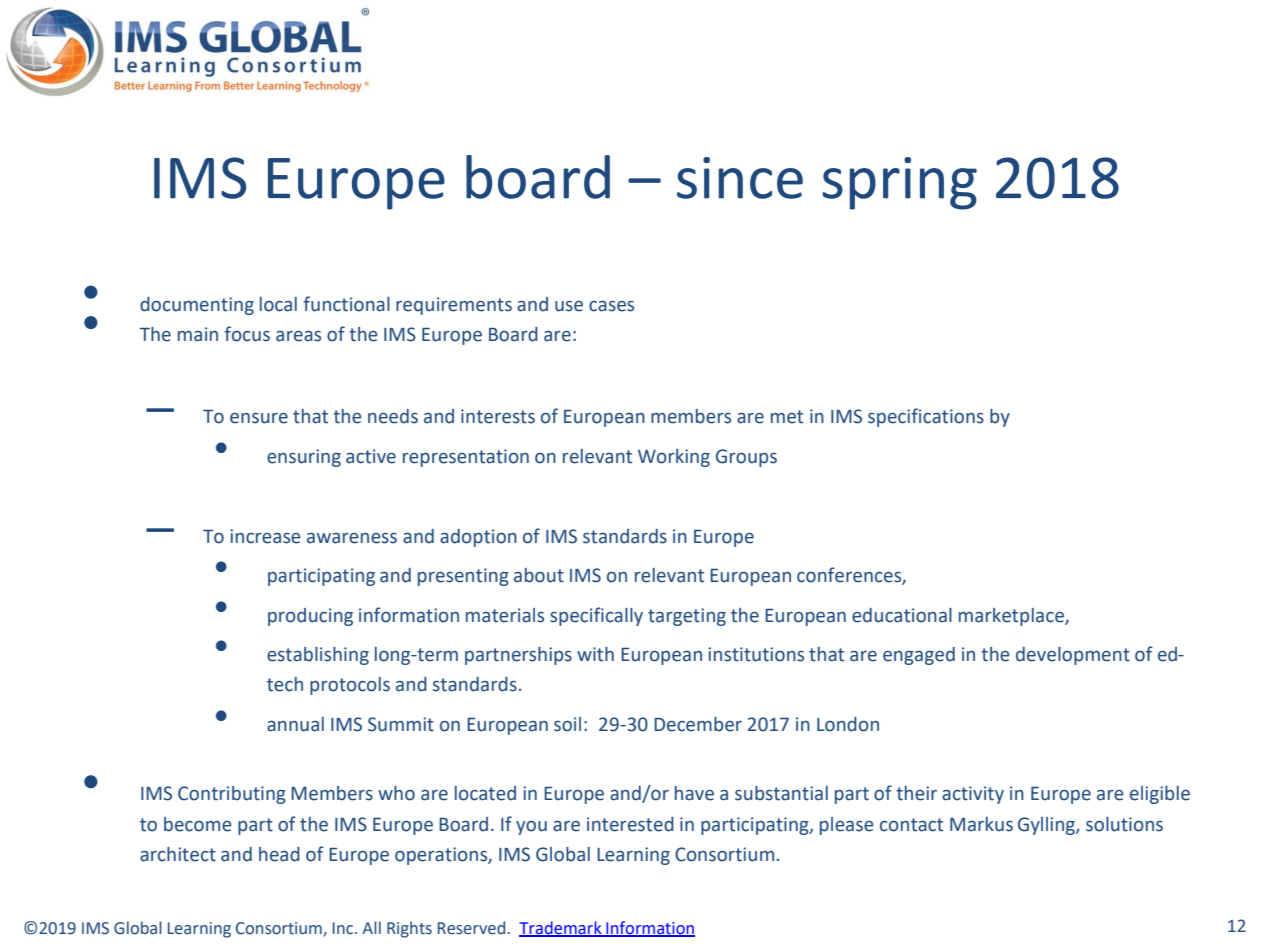 The width and height of the screenshot is (1270, 952). What do you see at coordinates (304, 458) in the screenshot?
I see `ensuring` at bounding box center [304, 458].
